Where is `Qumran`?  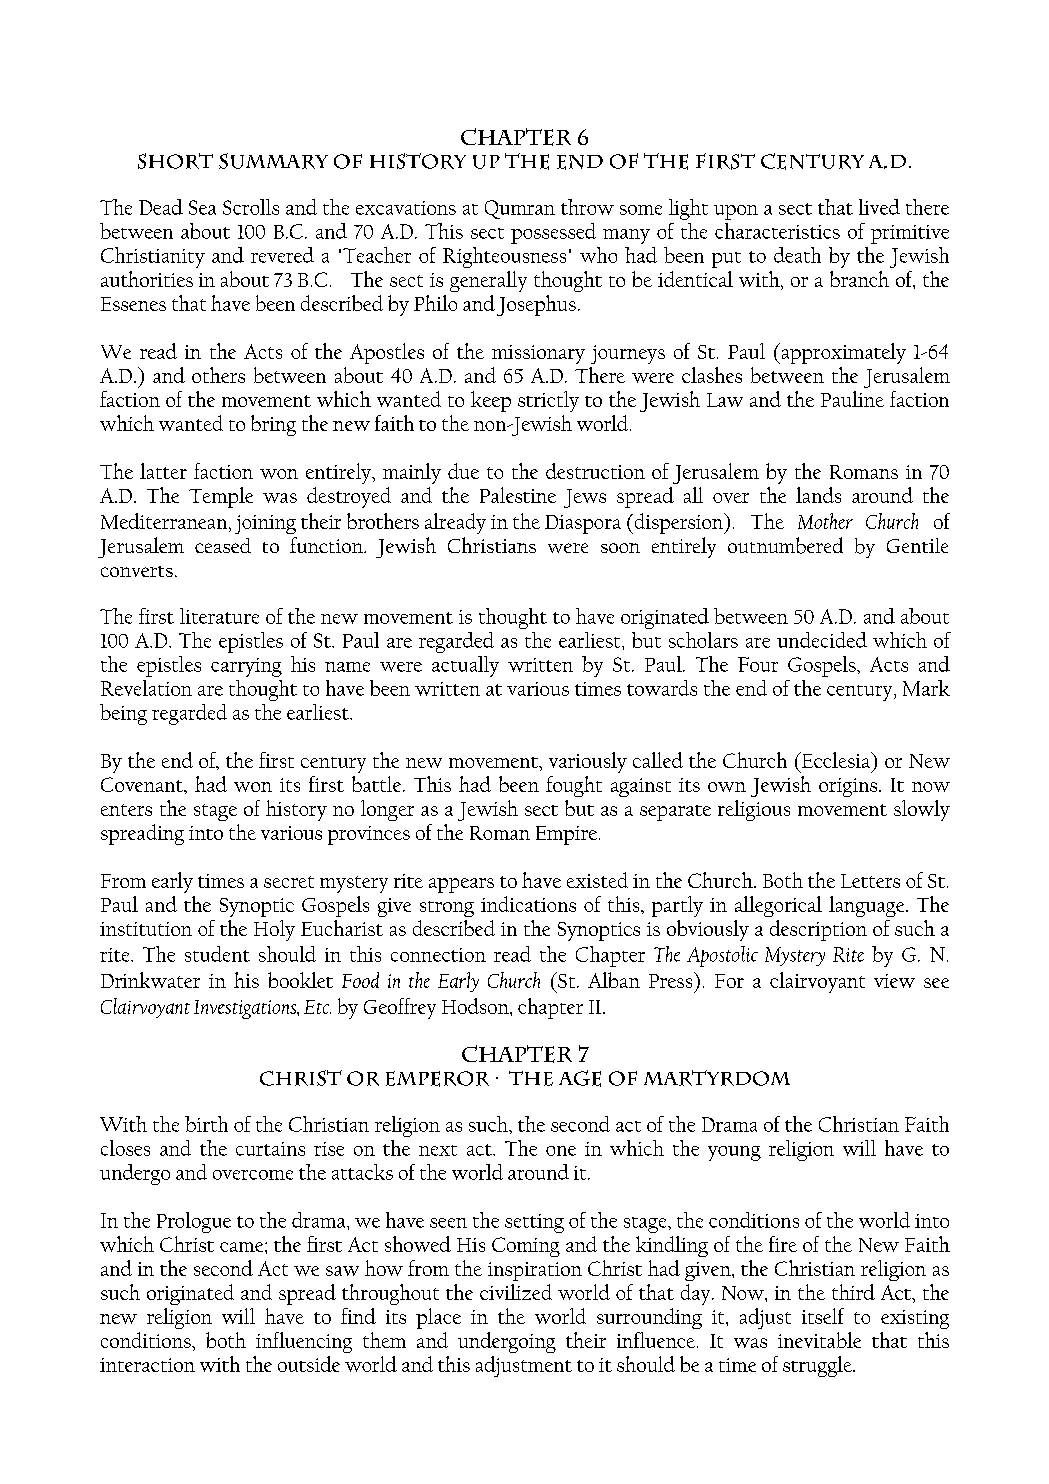
Qumran is located at coordinates (520, 209).
